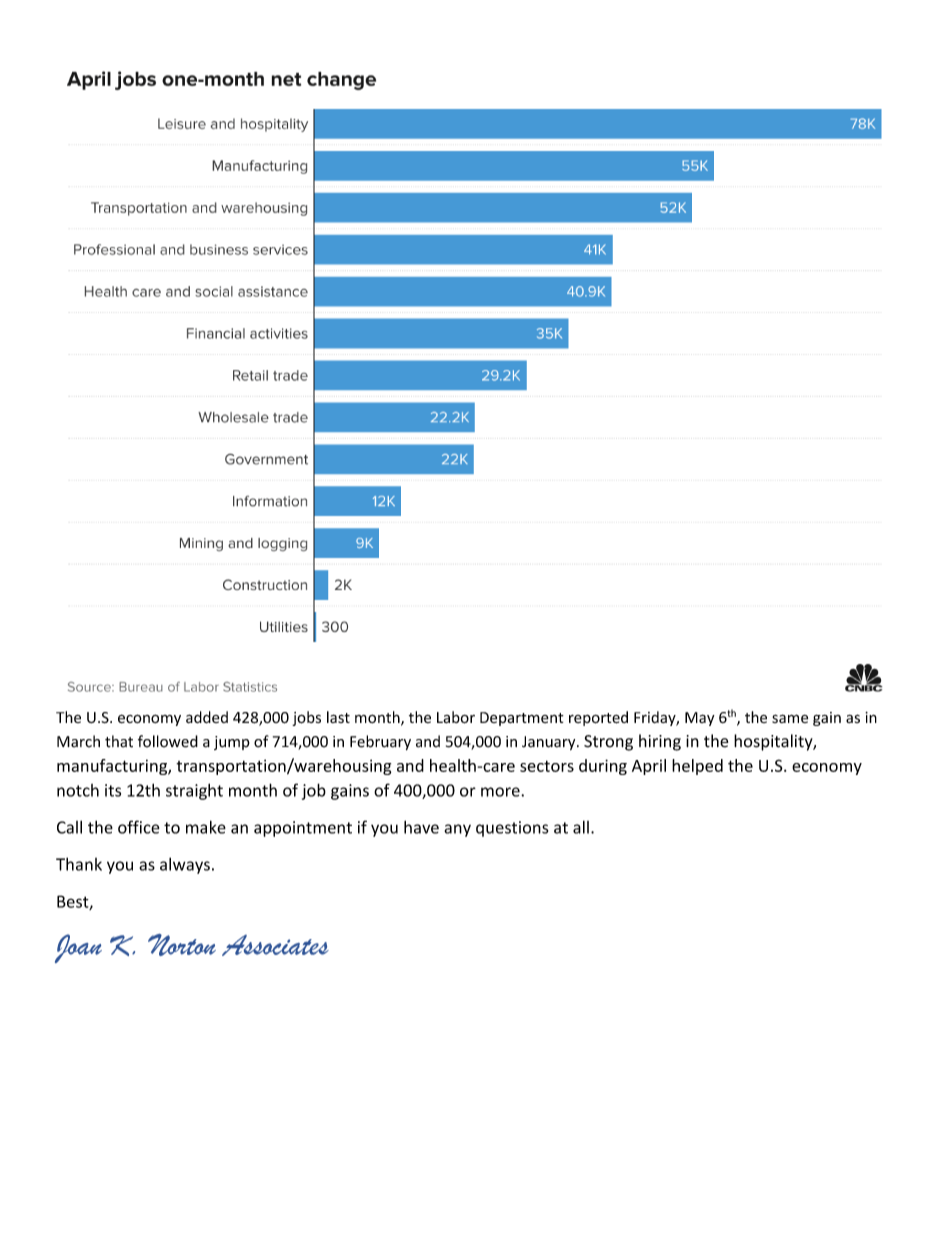  What do you see at coordinates (457, 830) in the image?
I see `any` at bounding box center [457, 830].
